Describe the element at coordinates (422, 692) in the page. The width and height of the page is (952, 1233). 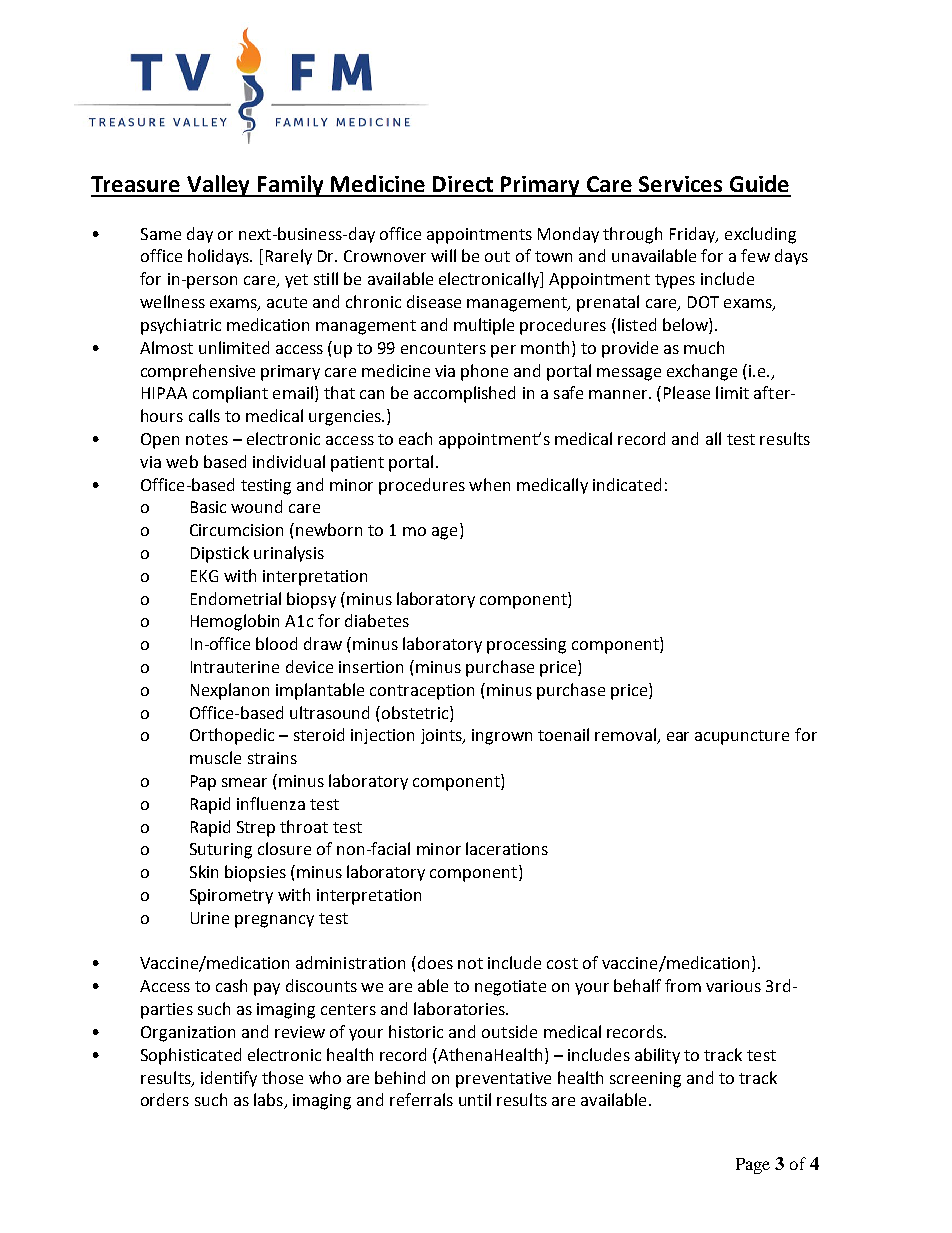
I see `contraception` at that location.
